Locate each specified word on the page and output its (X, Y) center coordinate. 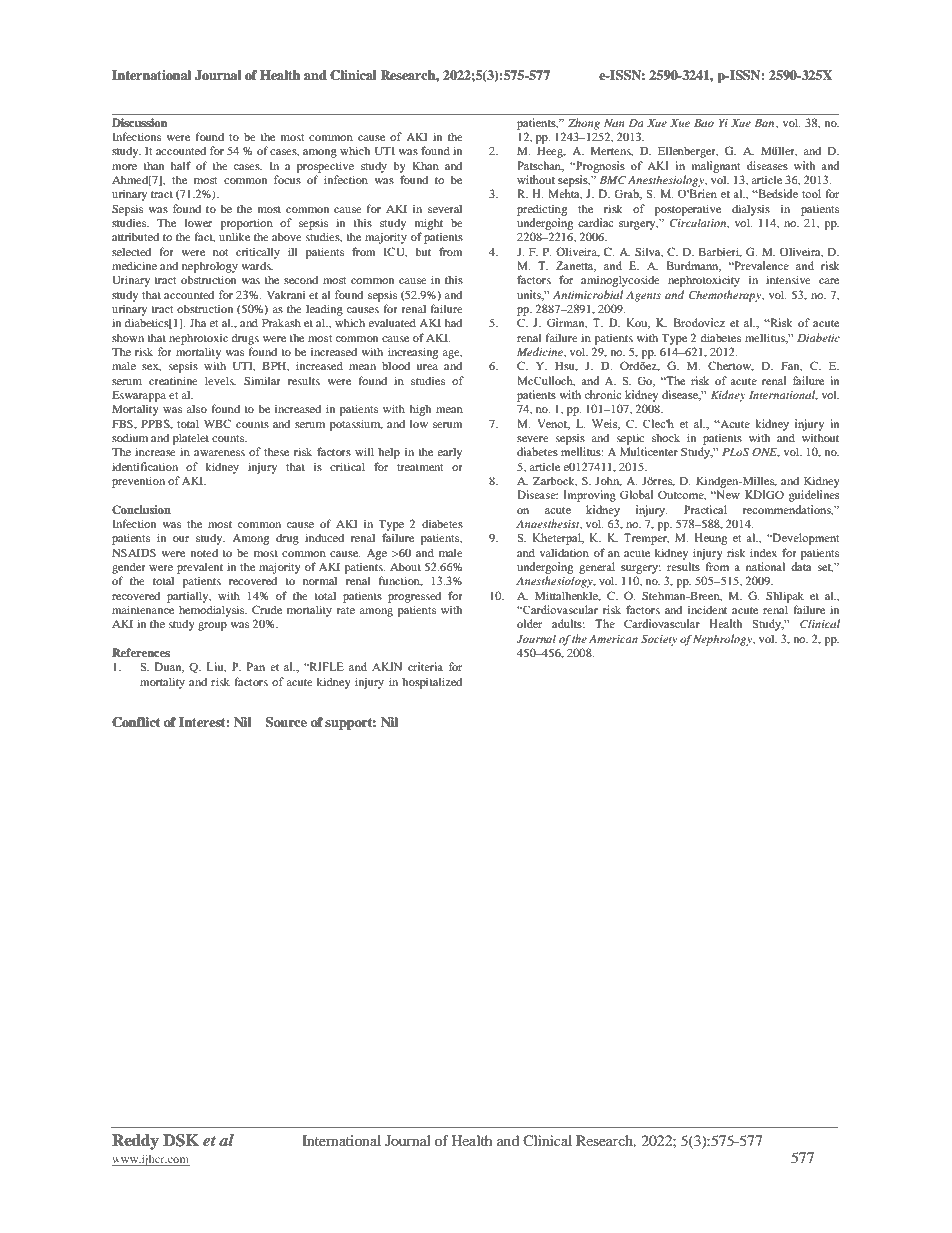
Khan (425, 165)
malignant (716, 167)
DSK (181, 1140)
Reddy (135, 1142)
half (181, 165)
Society (659, 640)
